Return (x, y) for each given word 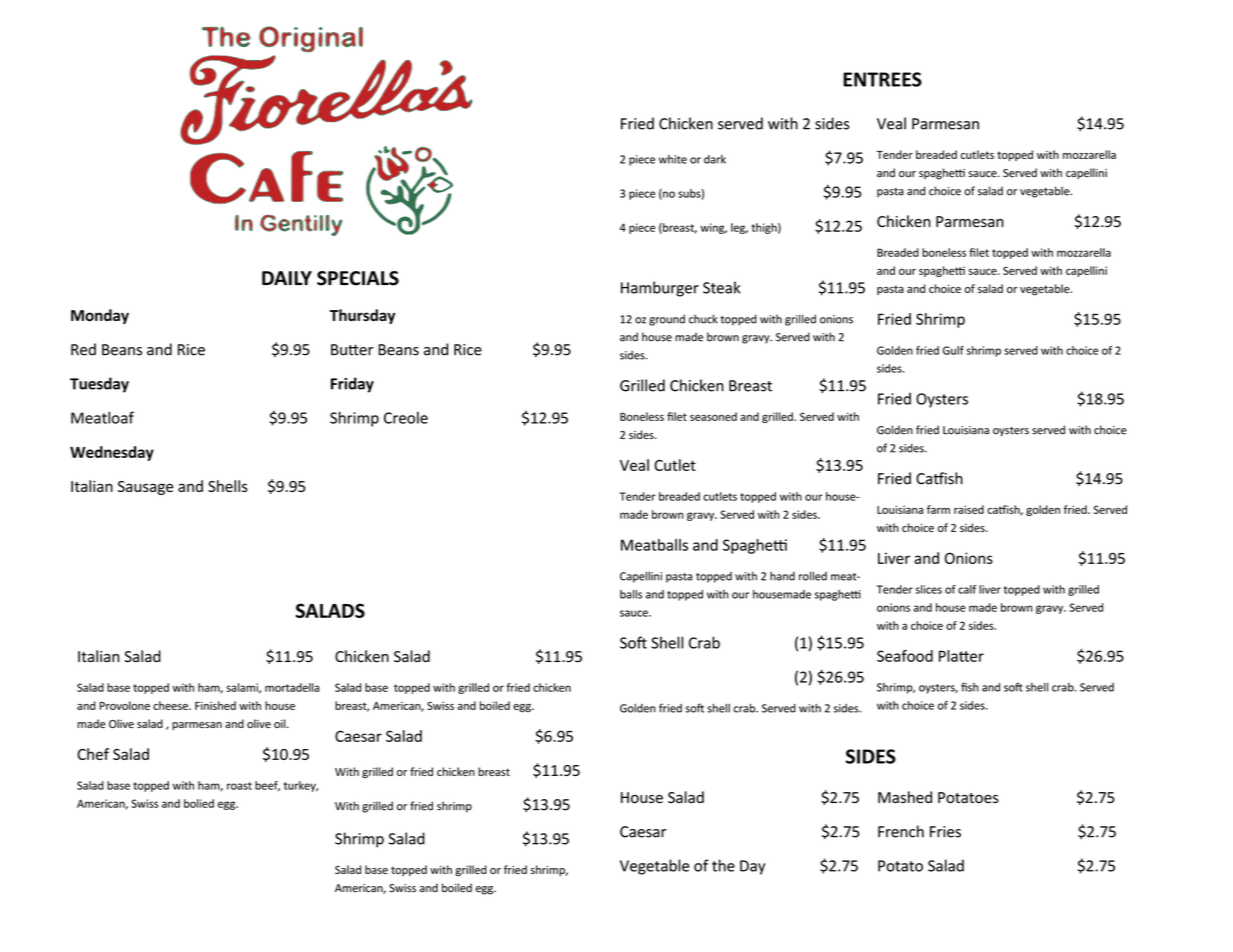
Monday (100, 316)
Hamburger (660, 289)
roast (239, 786)
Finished (215, 705)
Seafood (905, 656)
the (723, 865)
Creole (406, 417)
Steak (722, 287)
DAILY (287, 278)
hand (782, 576)
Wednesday (112, 453)
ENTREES (882, 79)
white (673, 159)
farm (938, 509)
